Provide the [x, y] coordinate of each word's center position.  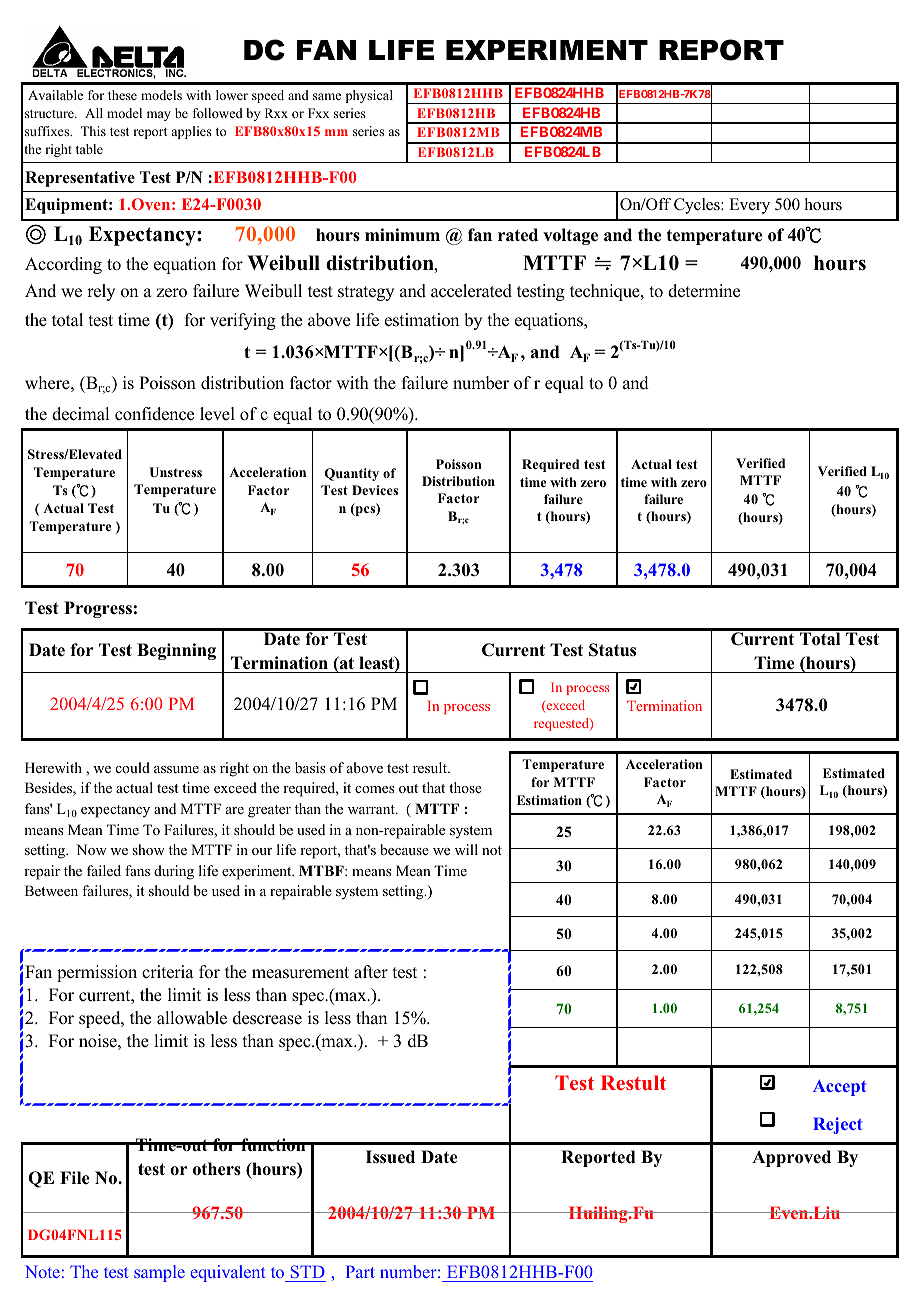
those [465, 787]
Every [749, 206]
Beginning [176, 651]
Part [360, 1271]
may [159, 116]
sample [159, 1273]
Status [612, 650]
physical [369, 96]
